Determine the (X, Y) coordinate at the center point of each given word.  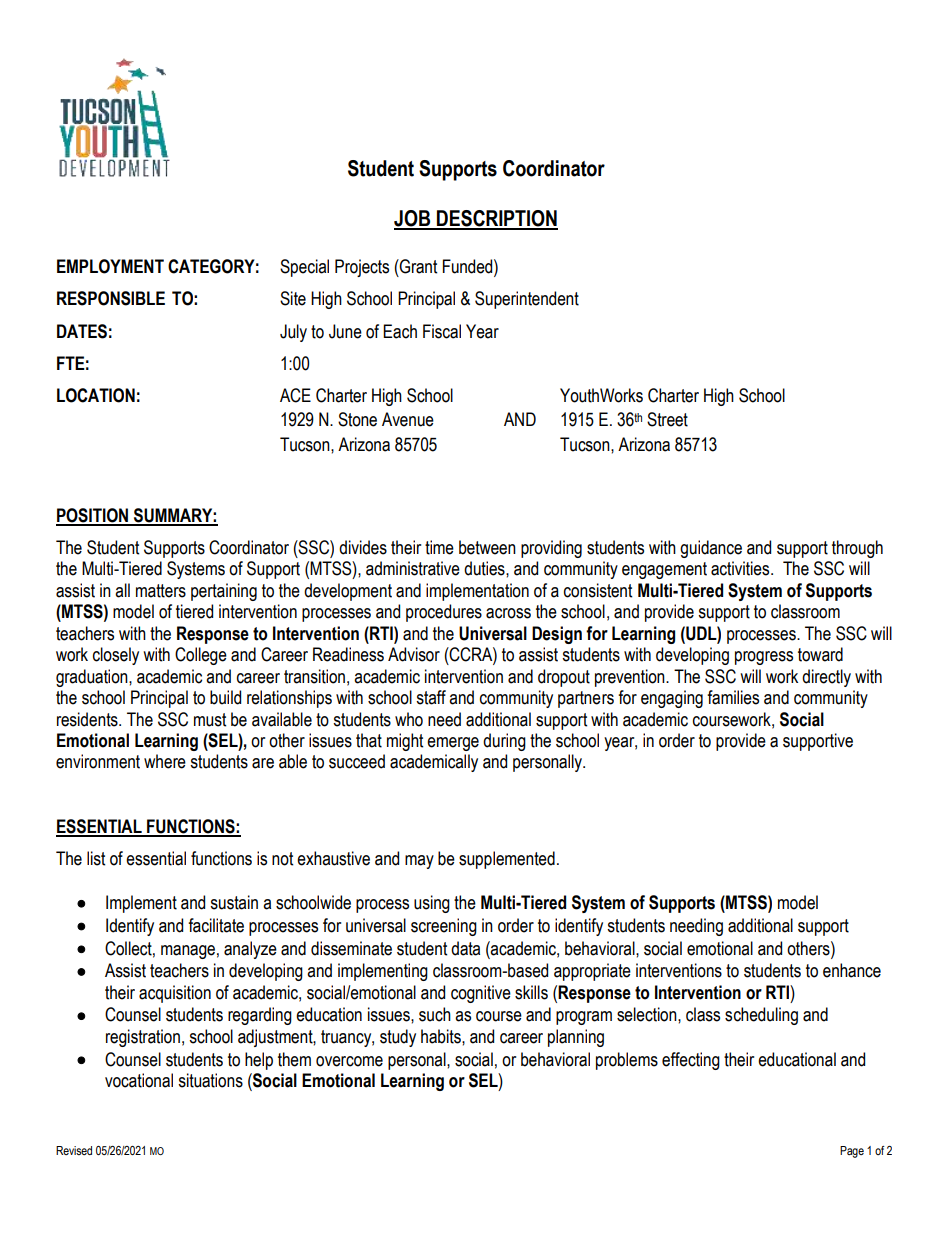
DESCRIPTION (496, 219)
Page (852, 1152)
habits (442, 1036)
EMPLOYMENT (110, 266)
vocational (139, 1080)
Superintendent (527, 300)
